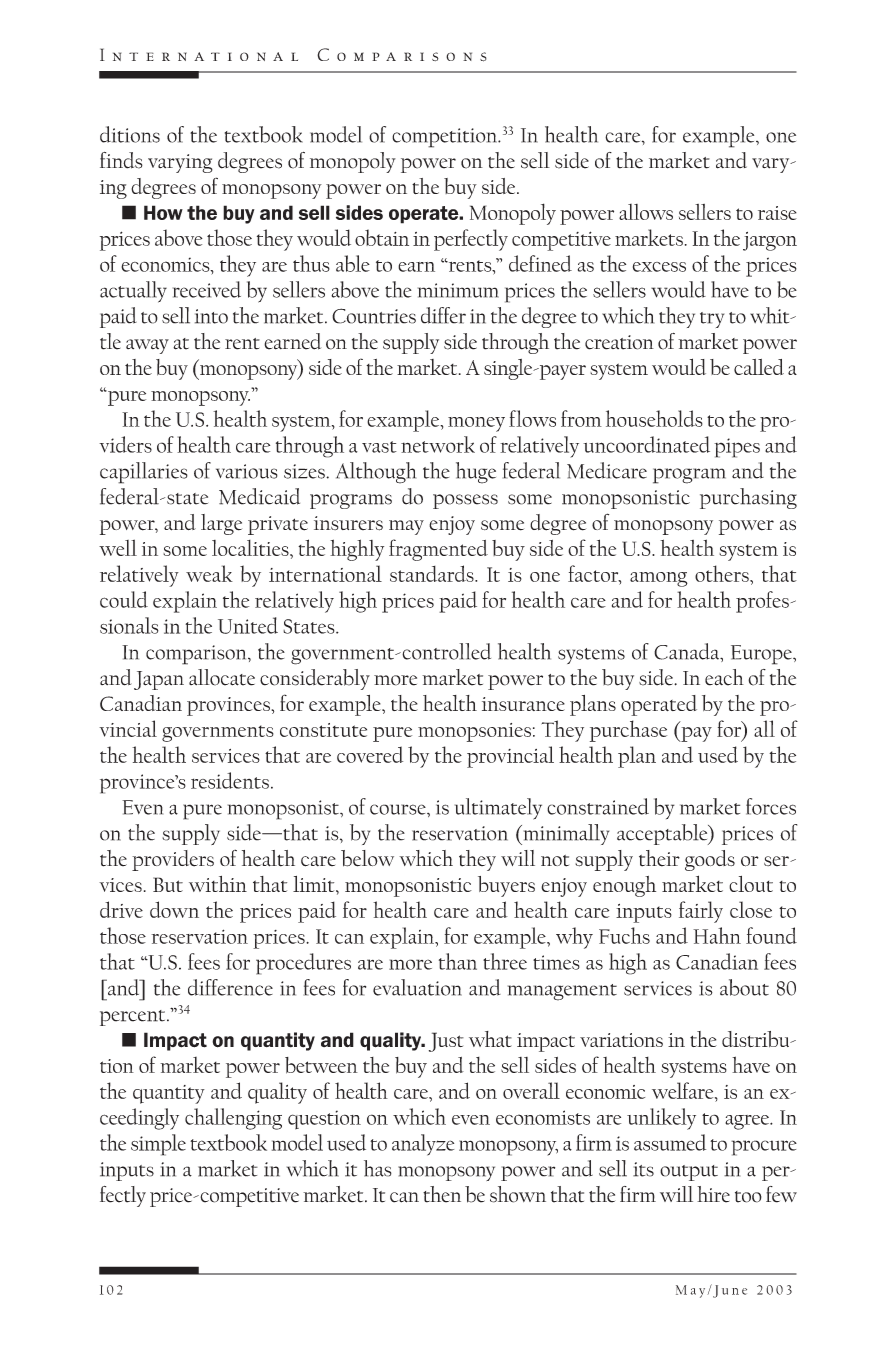 This screenshot has height=1351, width=896. Describe the element at coordinates (458, 961) in the screenshot. I see `than` at that location.
